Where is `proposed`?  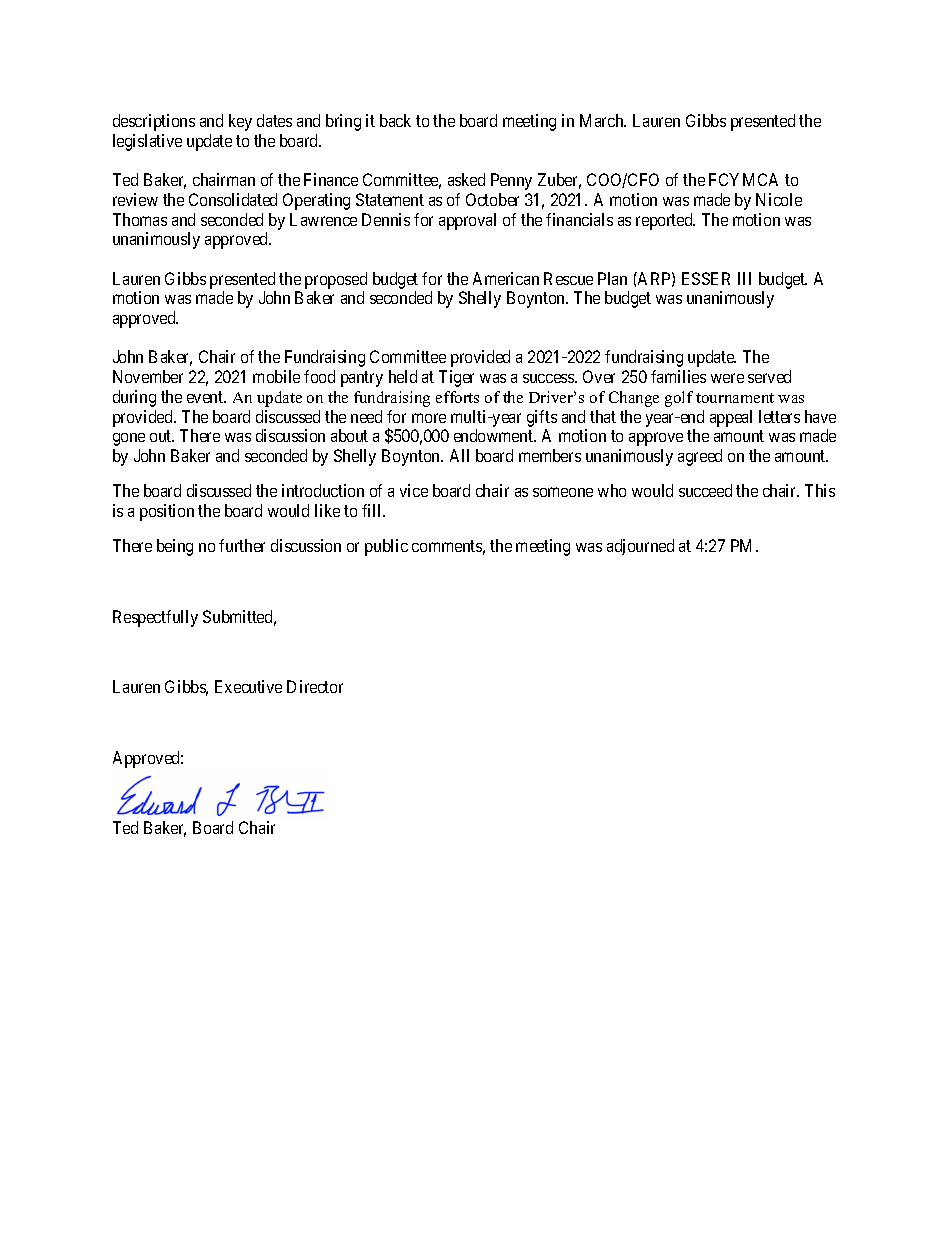 proposed is located at coordinates (336, 280).
